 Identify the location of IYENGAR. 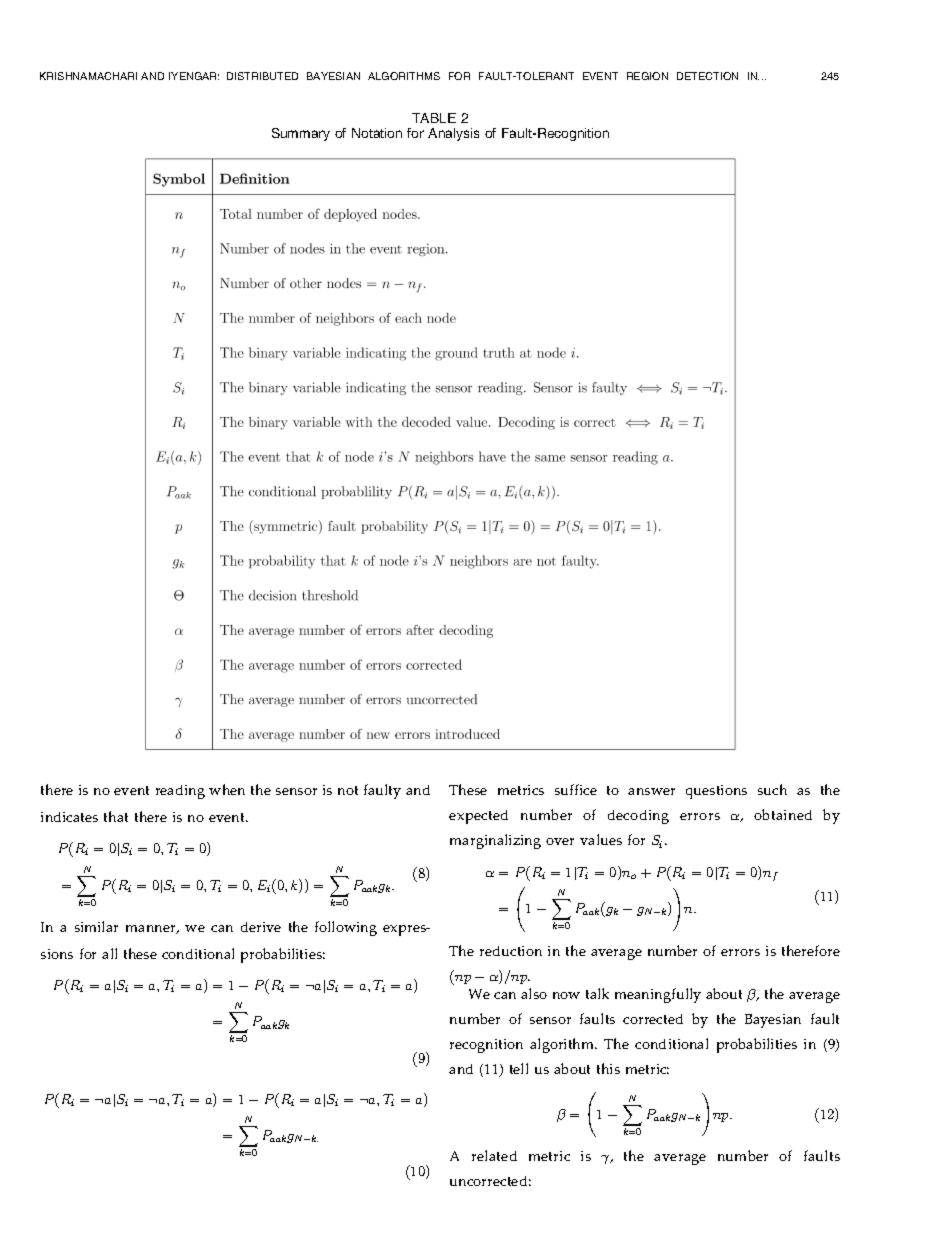
(194, 76).
